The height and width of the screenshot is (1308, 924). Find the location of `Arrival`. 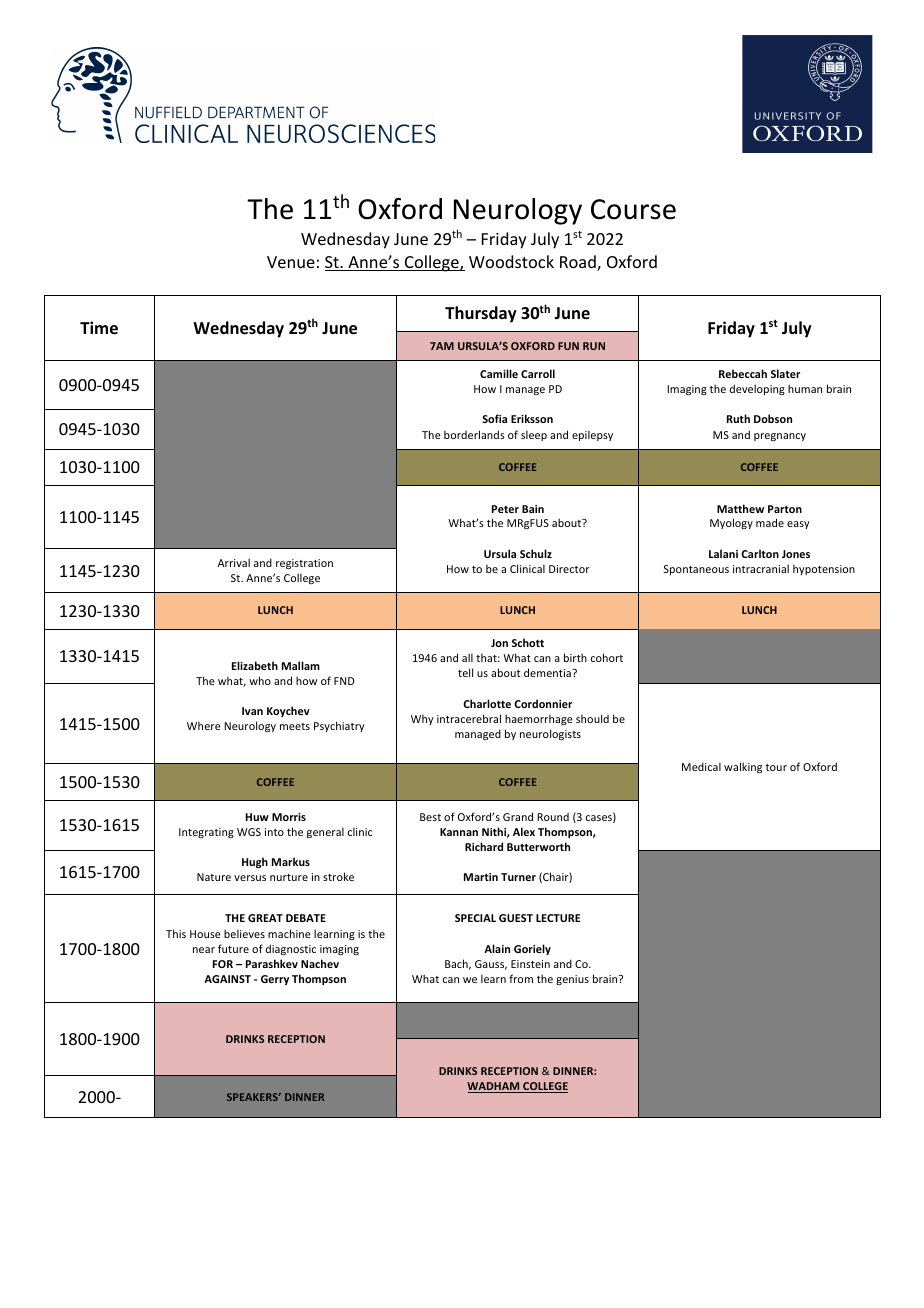

Arrival is located at coordinates (234, 562).
